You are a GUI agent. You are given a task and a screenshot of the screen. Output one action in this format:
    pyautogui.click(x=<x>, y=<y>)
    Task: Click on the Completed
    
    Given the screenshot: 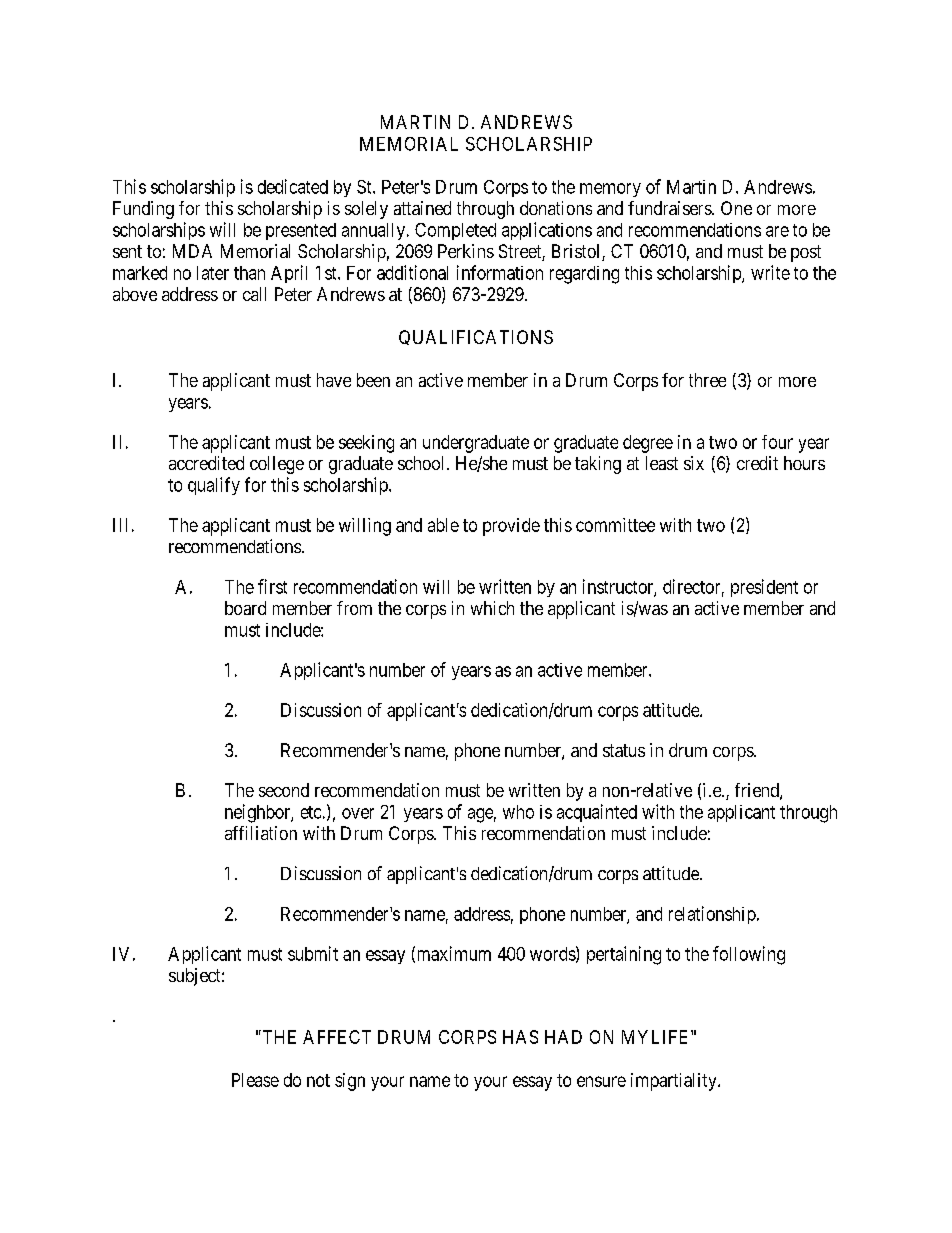 What is the action you would take?
    pyautogui.click(x=455, y=231)
